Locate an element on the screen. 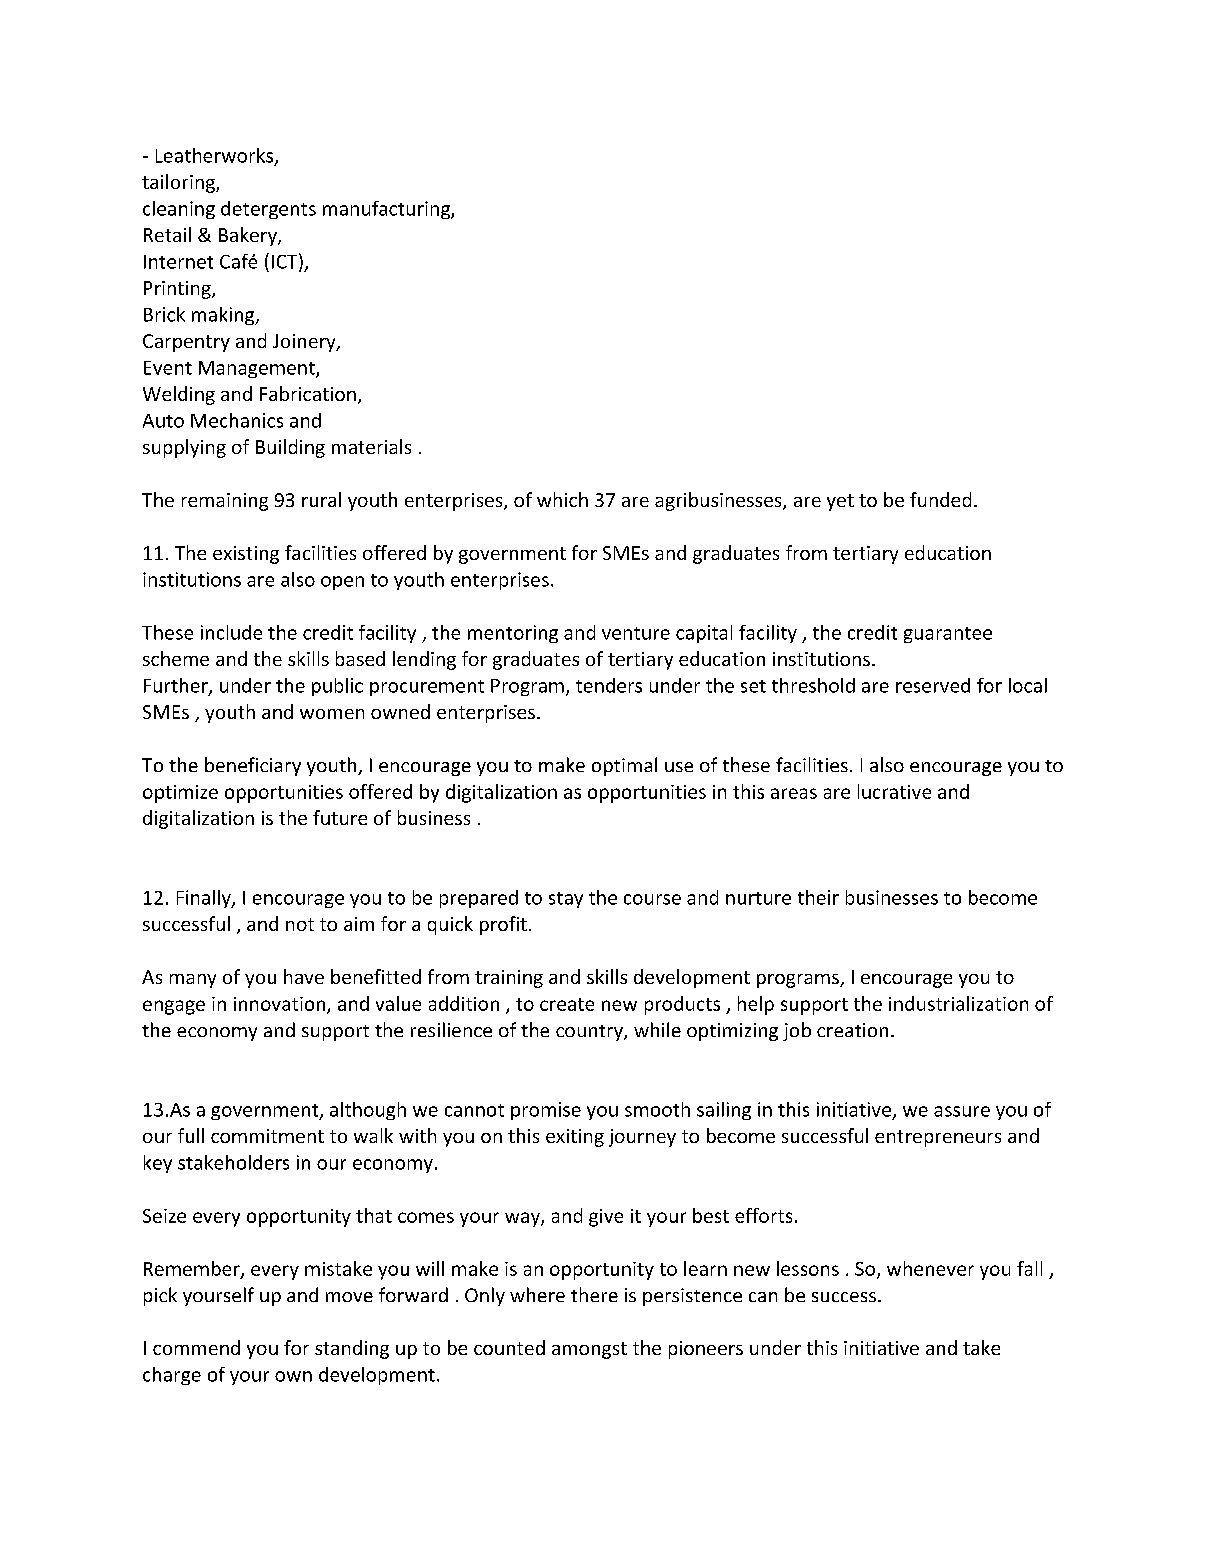 The width and height of the screenshot is (1207, 1563). commend is located at coordinates (196, 1347).
